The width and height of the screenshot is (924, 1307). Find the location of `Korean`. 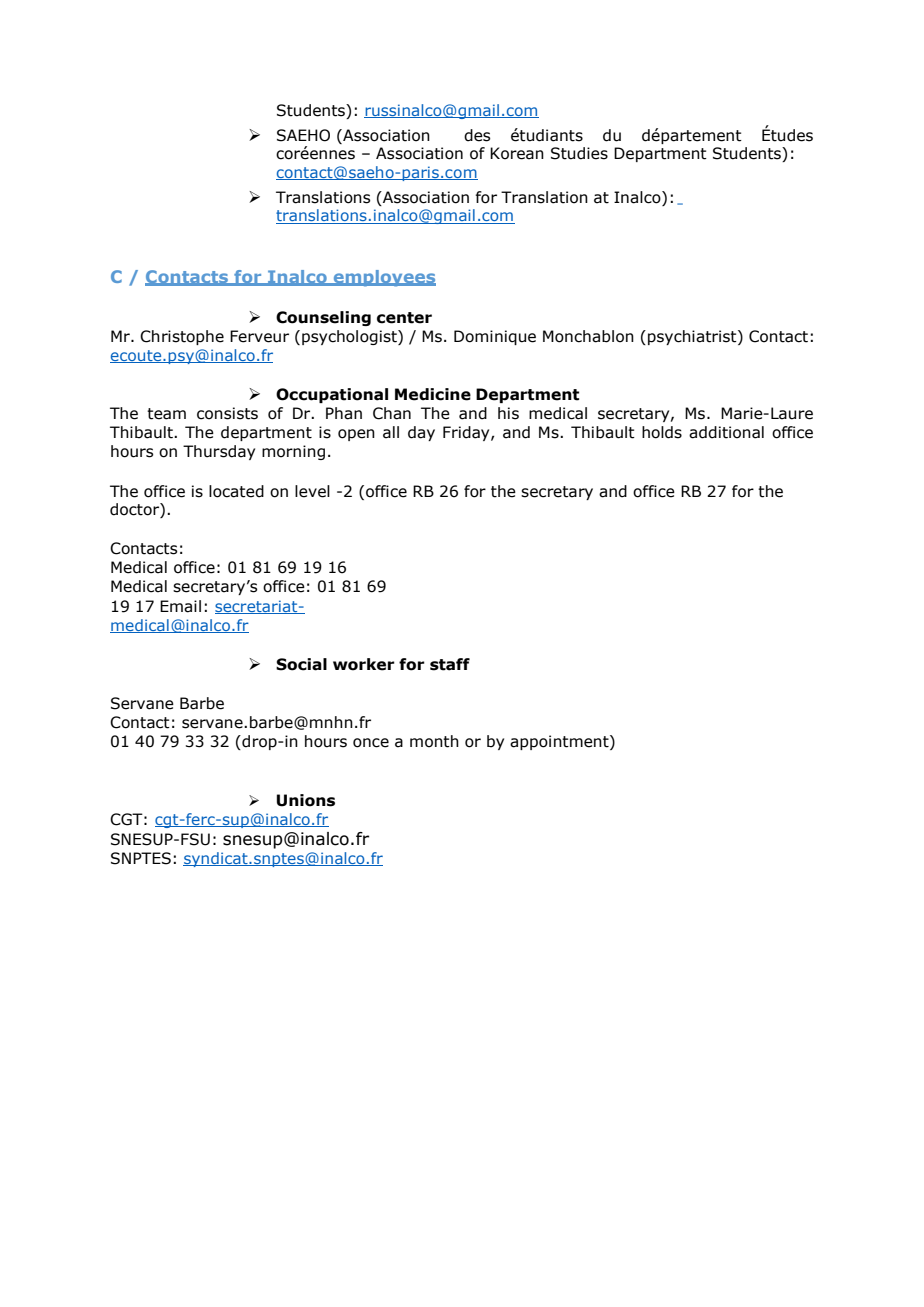

Korean is located at coordinates (517, 153).
